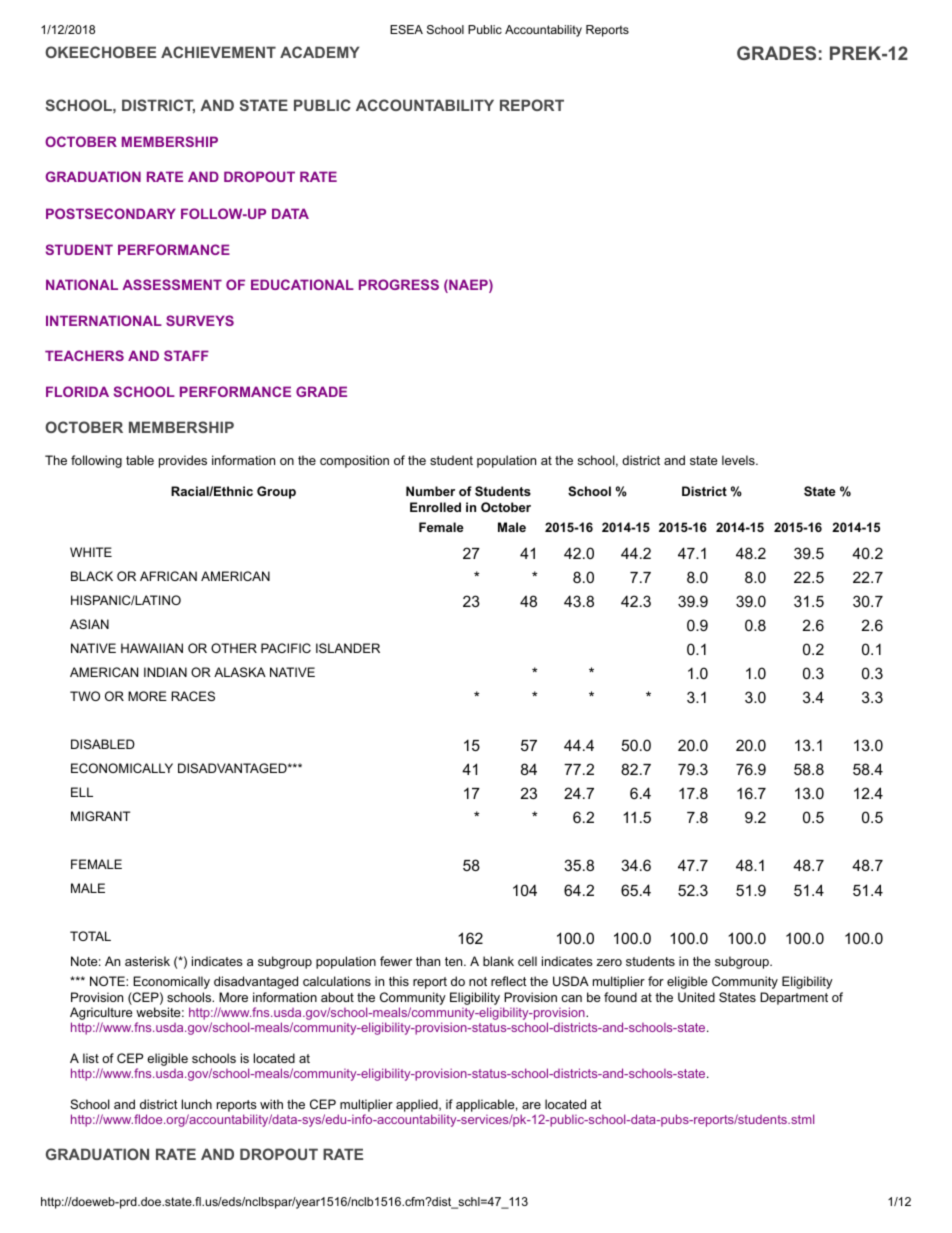 This screenshot has width=952, height=1233. Describe the element at coordinates (399, 284) in the screenshot. I see `PROGRESS` at that location.
